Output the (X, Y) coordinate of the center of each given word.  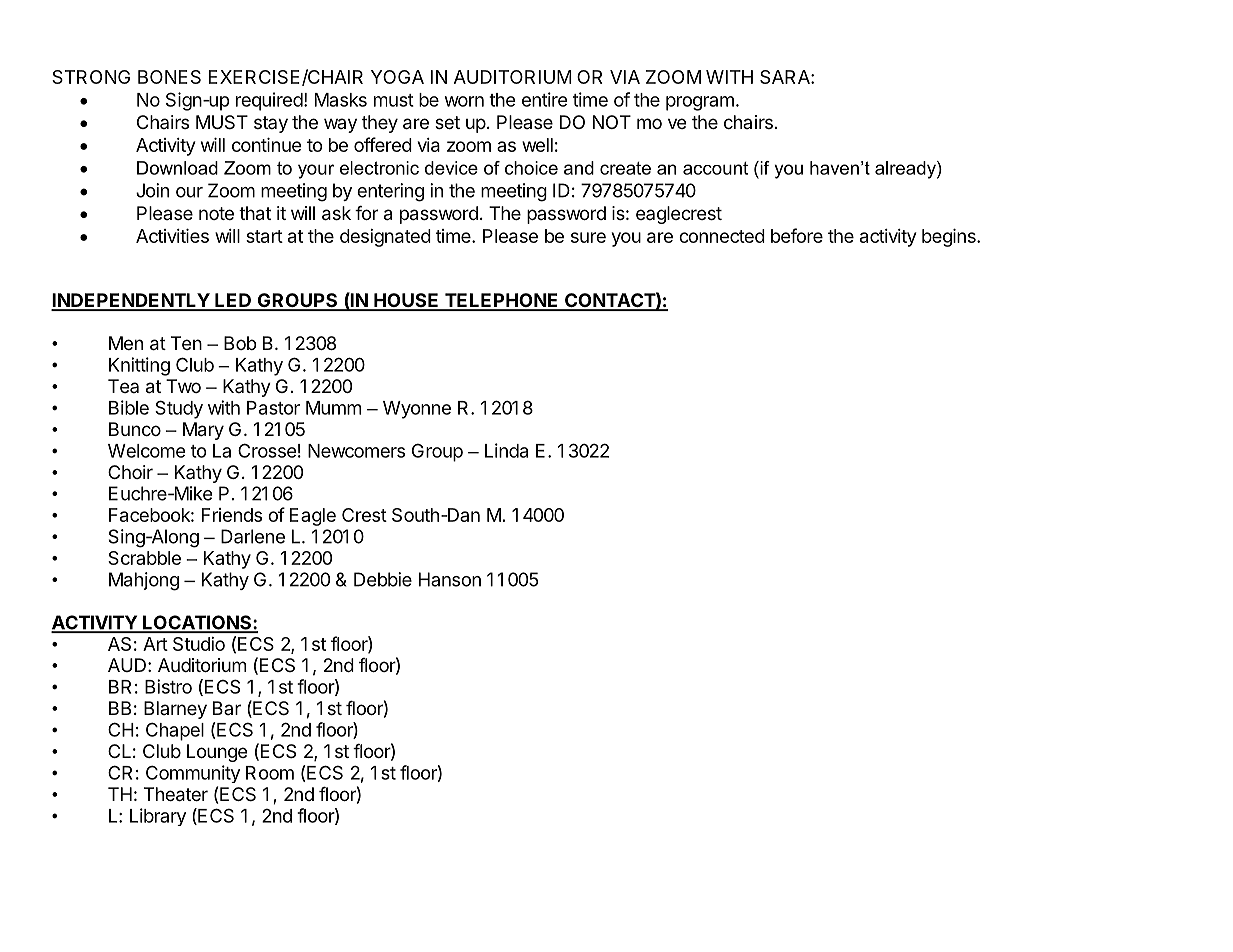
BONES (169, 77)
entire (545, 99)
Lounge (217, 753)
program (700, 103)
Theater (176, 794)
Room (270, 773)
